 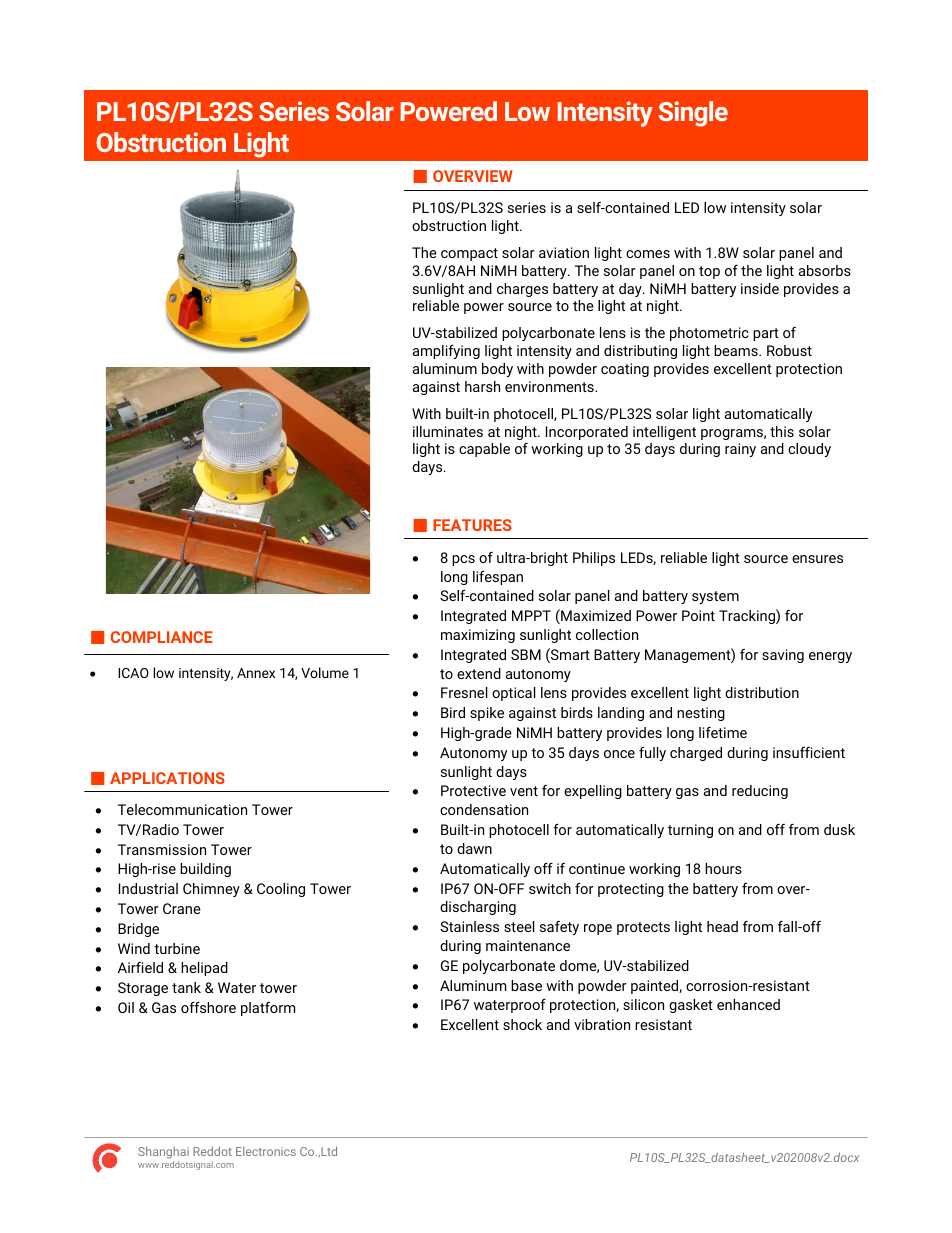 I want to click on shock, so click(x=522, y=1024).
